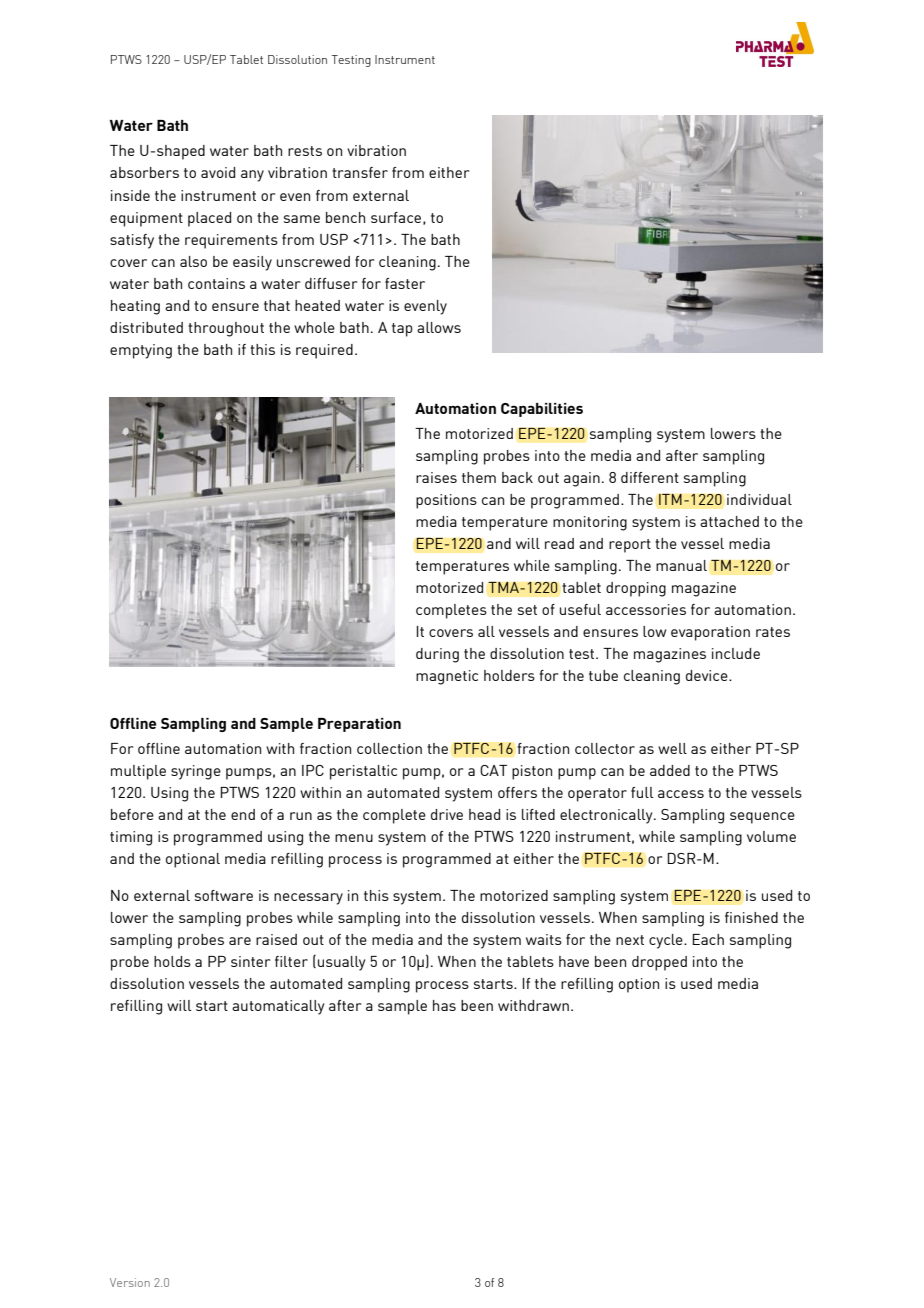  I want to click on Capabilities, so click(542, 410).
